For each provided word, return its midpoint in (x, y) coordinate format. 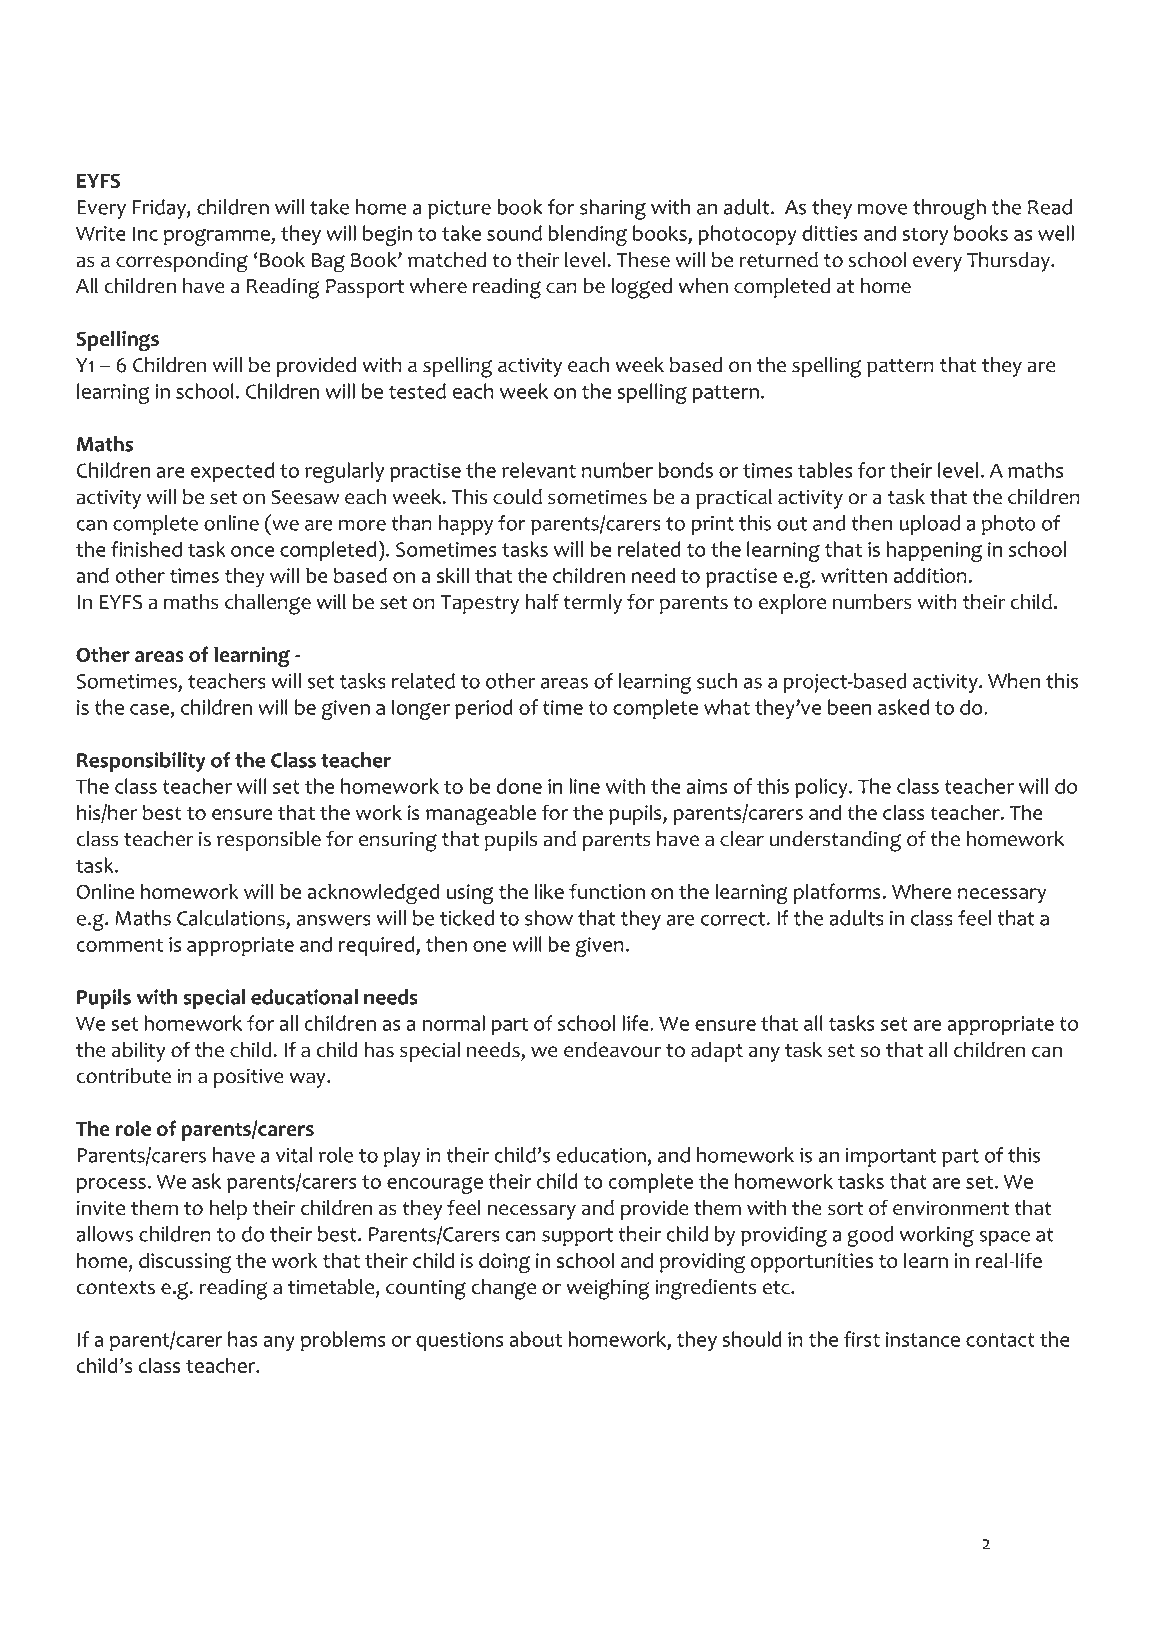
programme (218, 237)
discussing (185, 1263)
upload (929, 525)
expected (232, 472)
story (925, 236)
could (517, 497)
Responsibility (141, 762)
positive (249, 1078)
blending (588, 235)
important (891, 1157)
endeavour (612, 1050)
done (519, 786)
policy (822, 788)
